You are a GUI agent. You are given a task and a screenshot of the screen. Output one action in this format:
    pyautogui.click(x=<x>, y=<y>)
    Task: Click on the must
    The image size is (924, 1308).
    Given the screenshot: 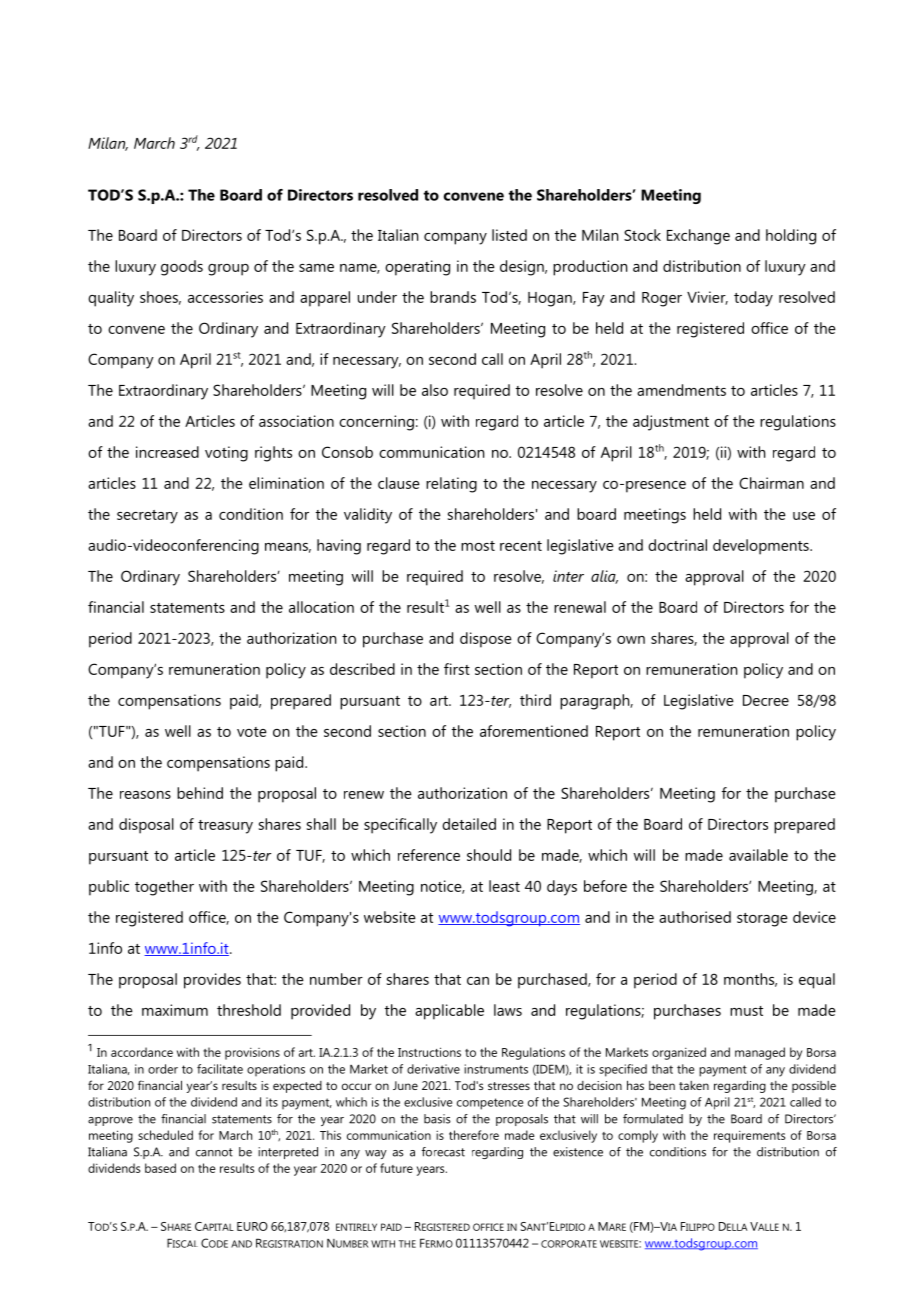 What is the action you would take?
    pyautogui.click(x=746, y=1011)
